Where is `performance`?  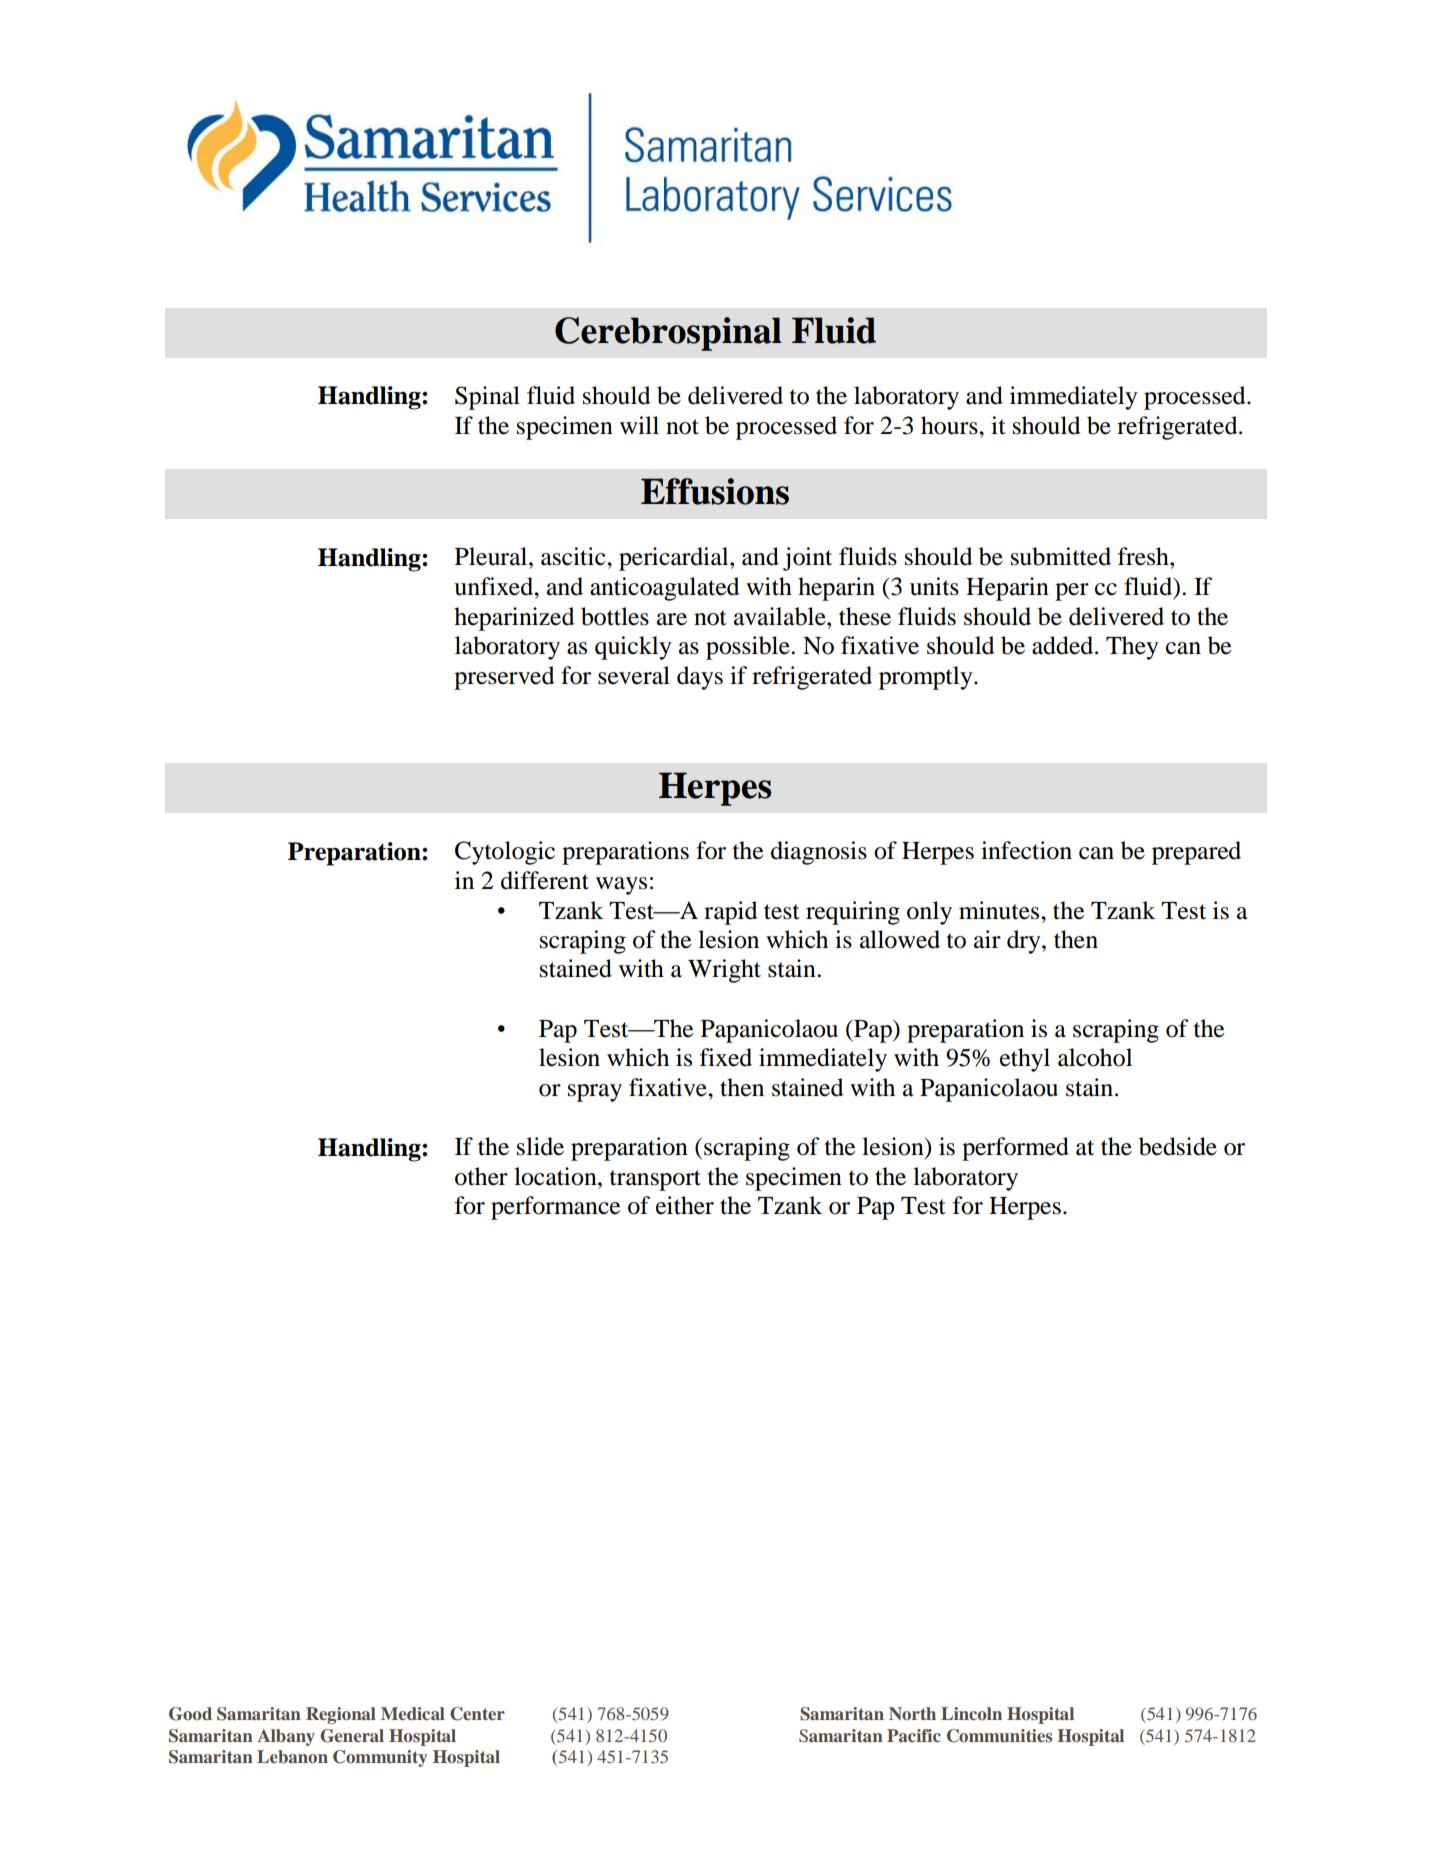
performance is located at coordinates (555, 1208).
